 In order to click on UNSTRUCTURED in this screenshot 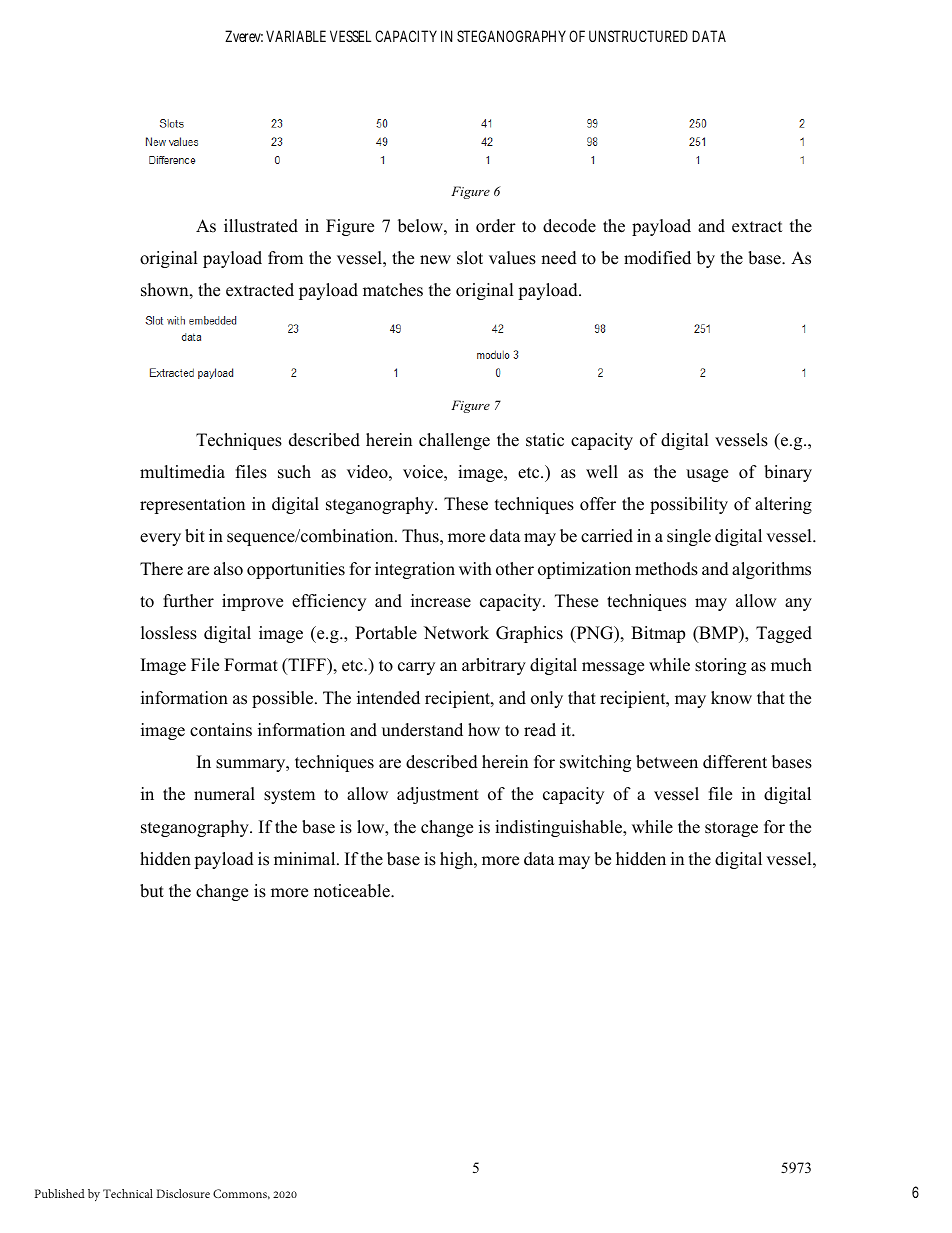, I will do `click(638, 36)`.
